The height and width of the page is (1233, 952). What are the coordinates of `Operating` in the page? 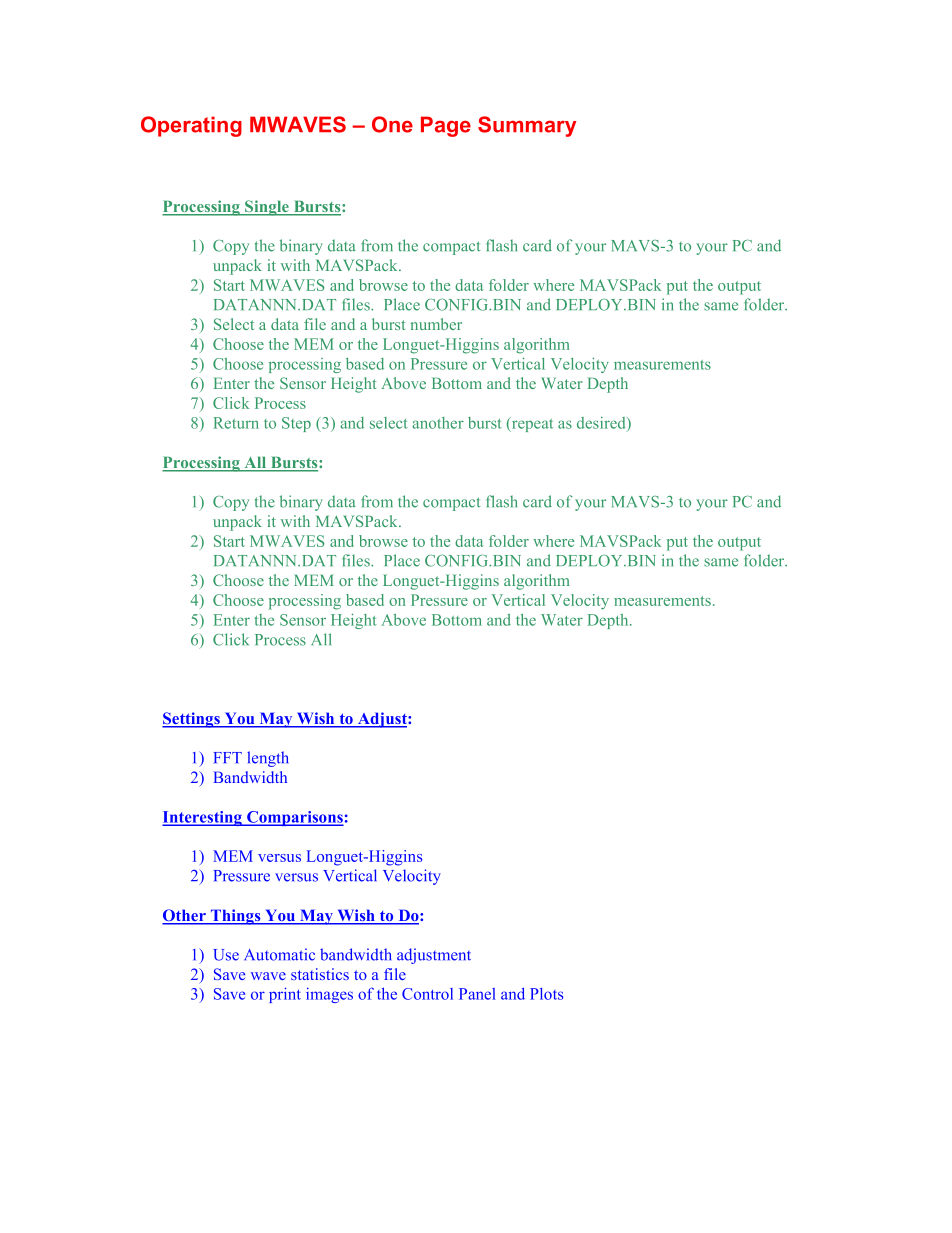 It's located at (191, 126).
